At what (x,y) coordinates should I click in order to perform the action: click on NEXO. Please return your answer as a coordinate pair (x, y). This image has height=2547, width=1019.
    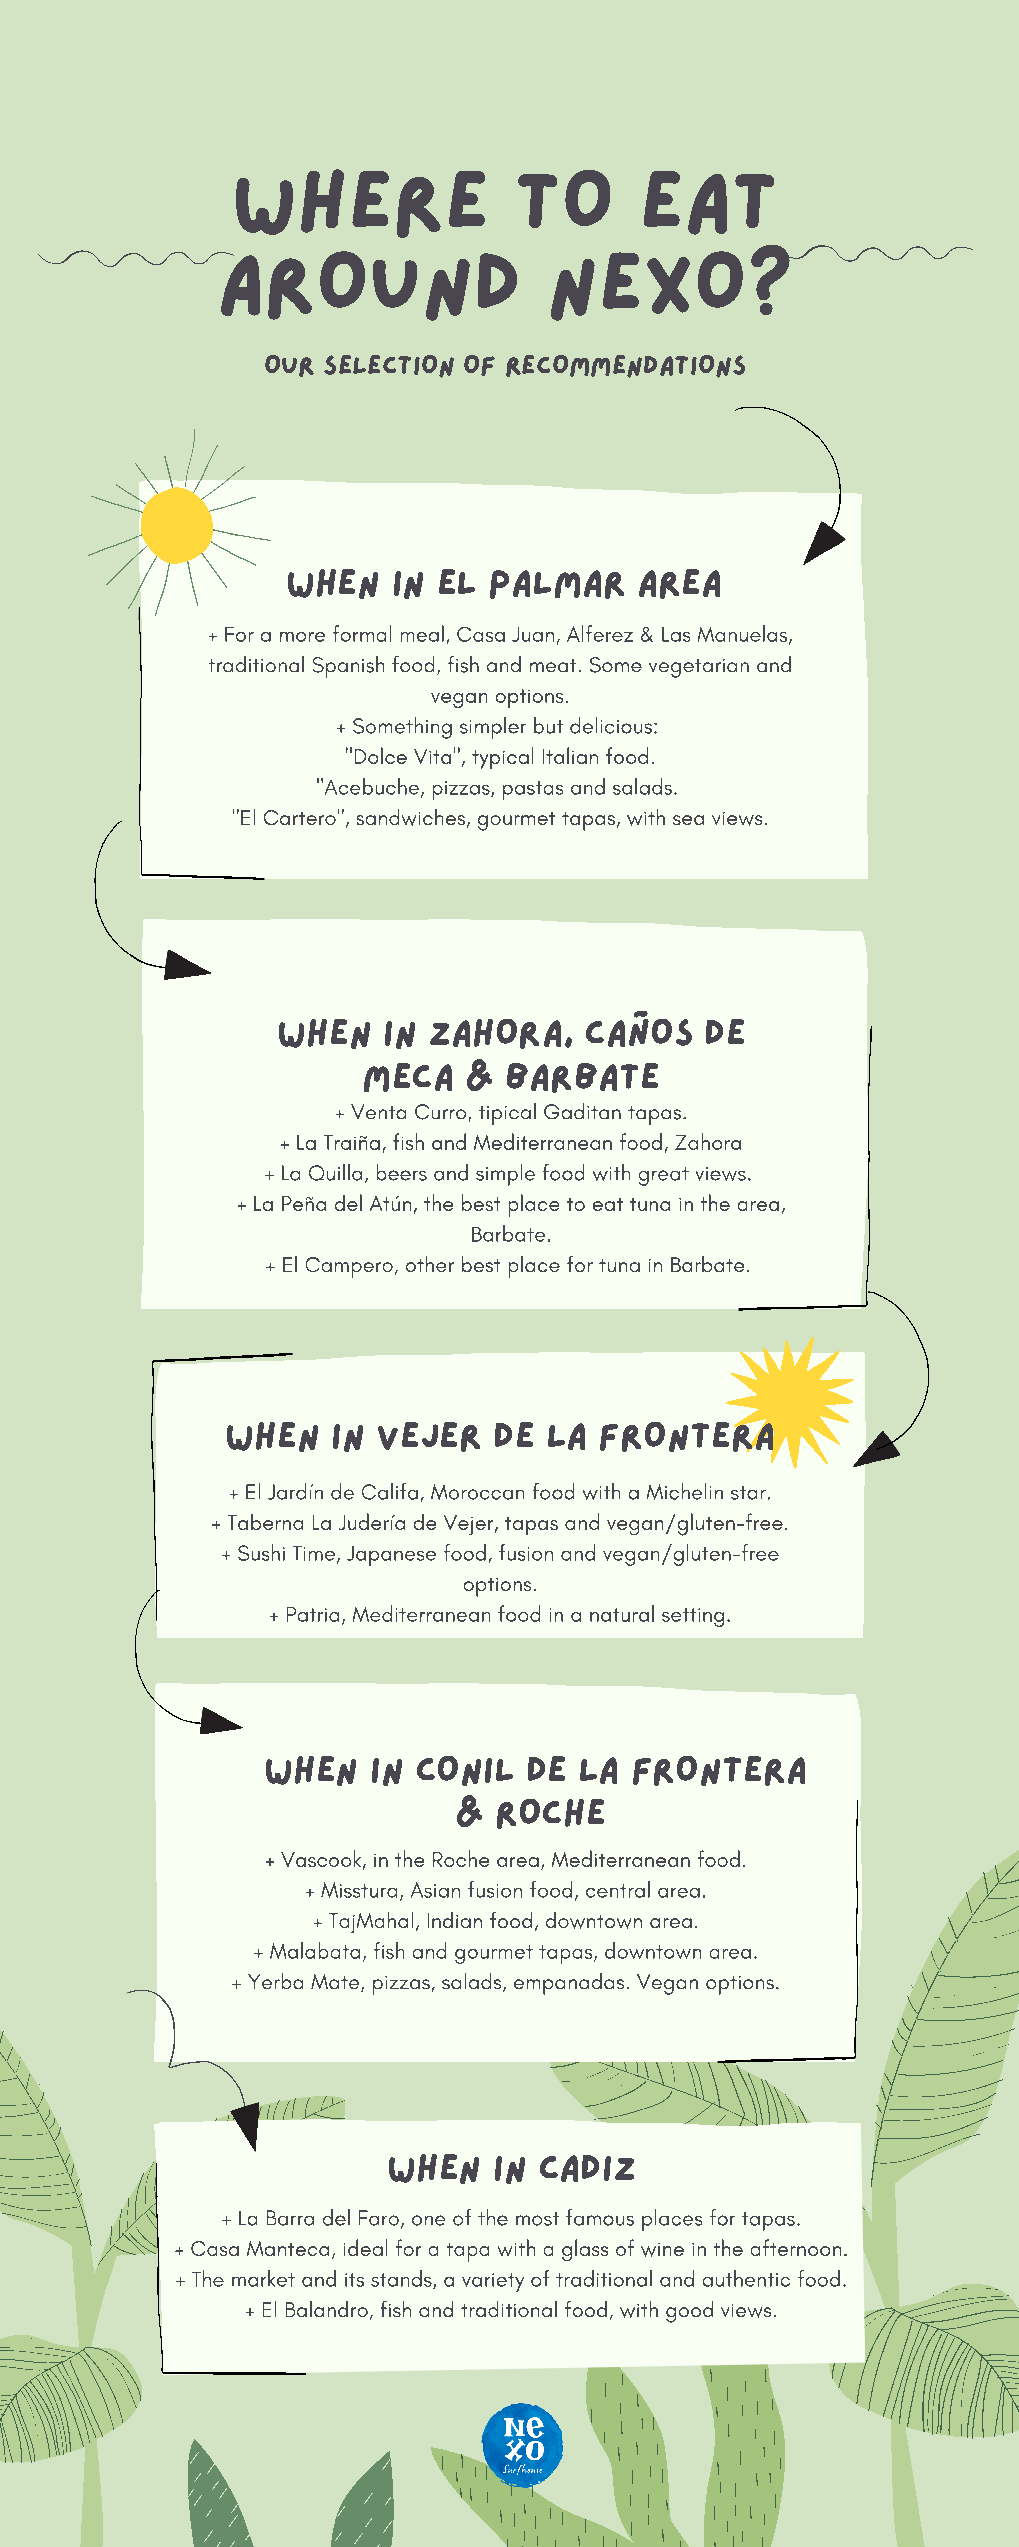
    Looking at the image, I should click on (647, 286).
